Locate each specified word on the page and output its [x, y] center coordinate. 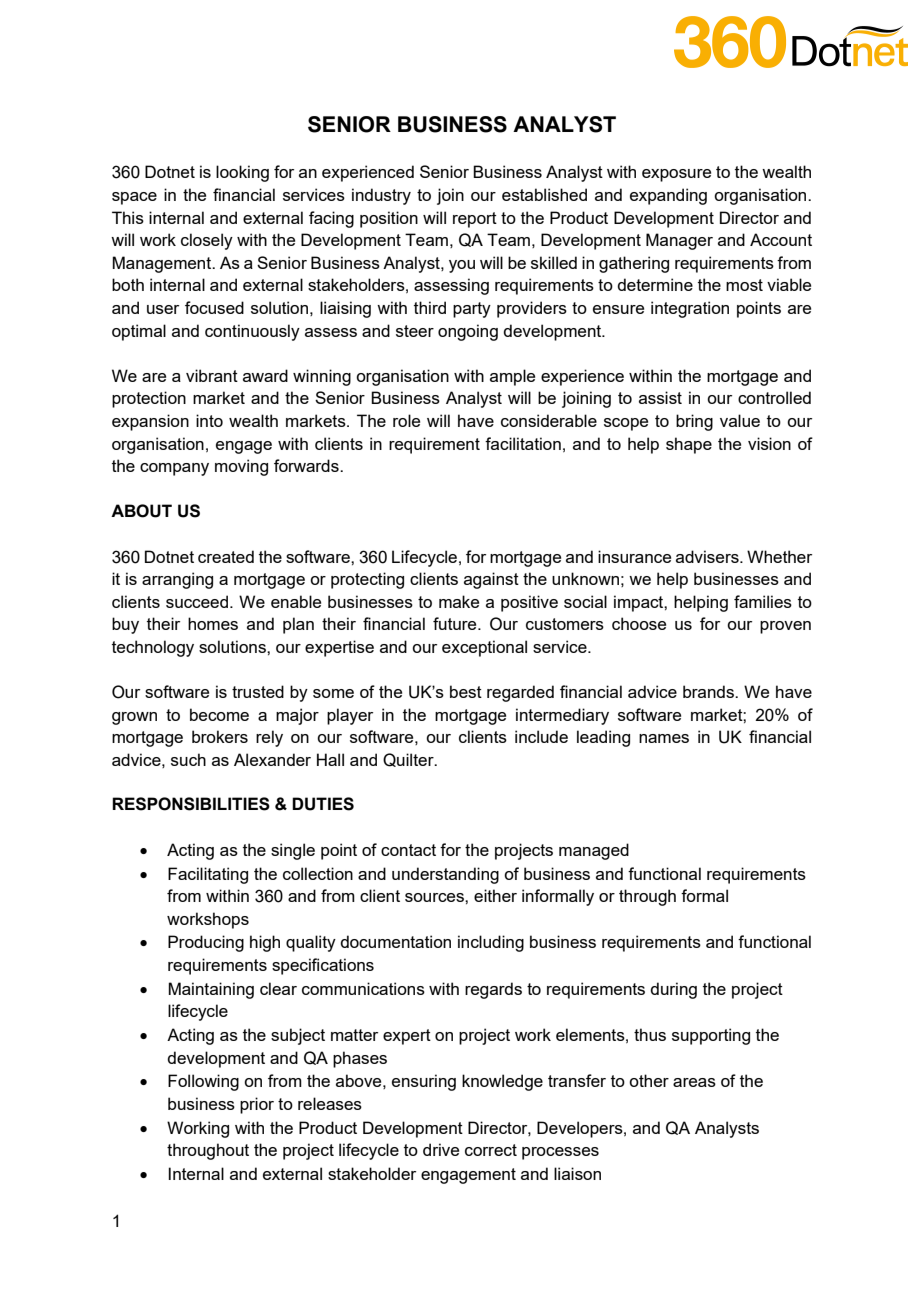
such [188, 759]
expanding [668, 196]
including [491, 943]
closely [207, 241]
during [673, 990]
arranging [177, 580]
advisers [708, 556]
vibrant [212, 375]
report [475, 220]
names [664, 738]
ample [512, 377]
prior [257, 1105]
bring [694, 422]
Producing [206, 943]
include [541, 736]
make [459, 601]
